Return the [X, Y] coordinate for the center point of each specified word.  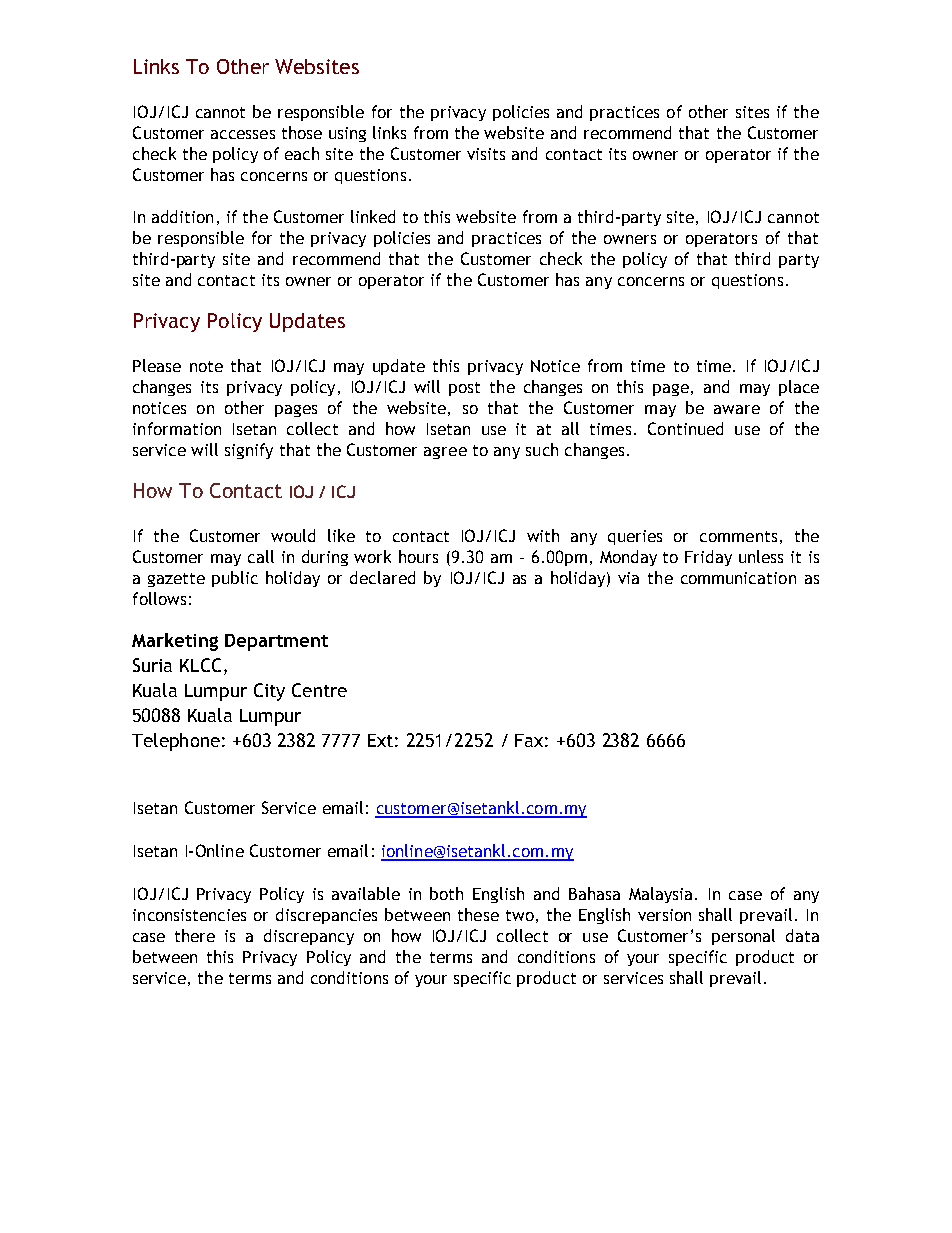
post [464, 389]
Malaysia [660, 895]
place [799, 388]
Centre [319, 690]
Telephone [176, 742]
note [206, 366]
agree [445, 453]
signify [249, 451]
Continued [685, 428]
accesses [243, 134]
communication [738, 578]
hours [418, 556]
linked [373, 216]
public [235, 579]
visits [486, 154]
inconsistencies [189, 915]
